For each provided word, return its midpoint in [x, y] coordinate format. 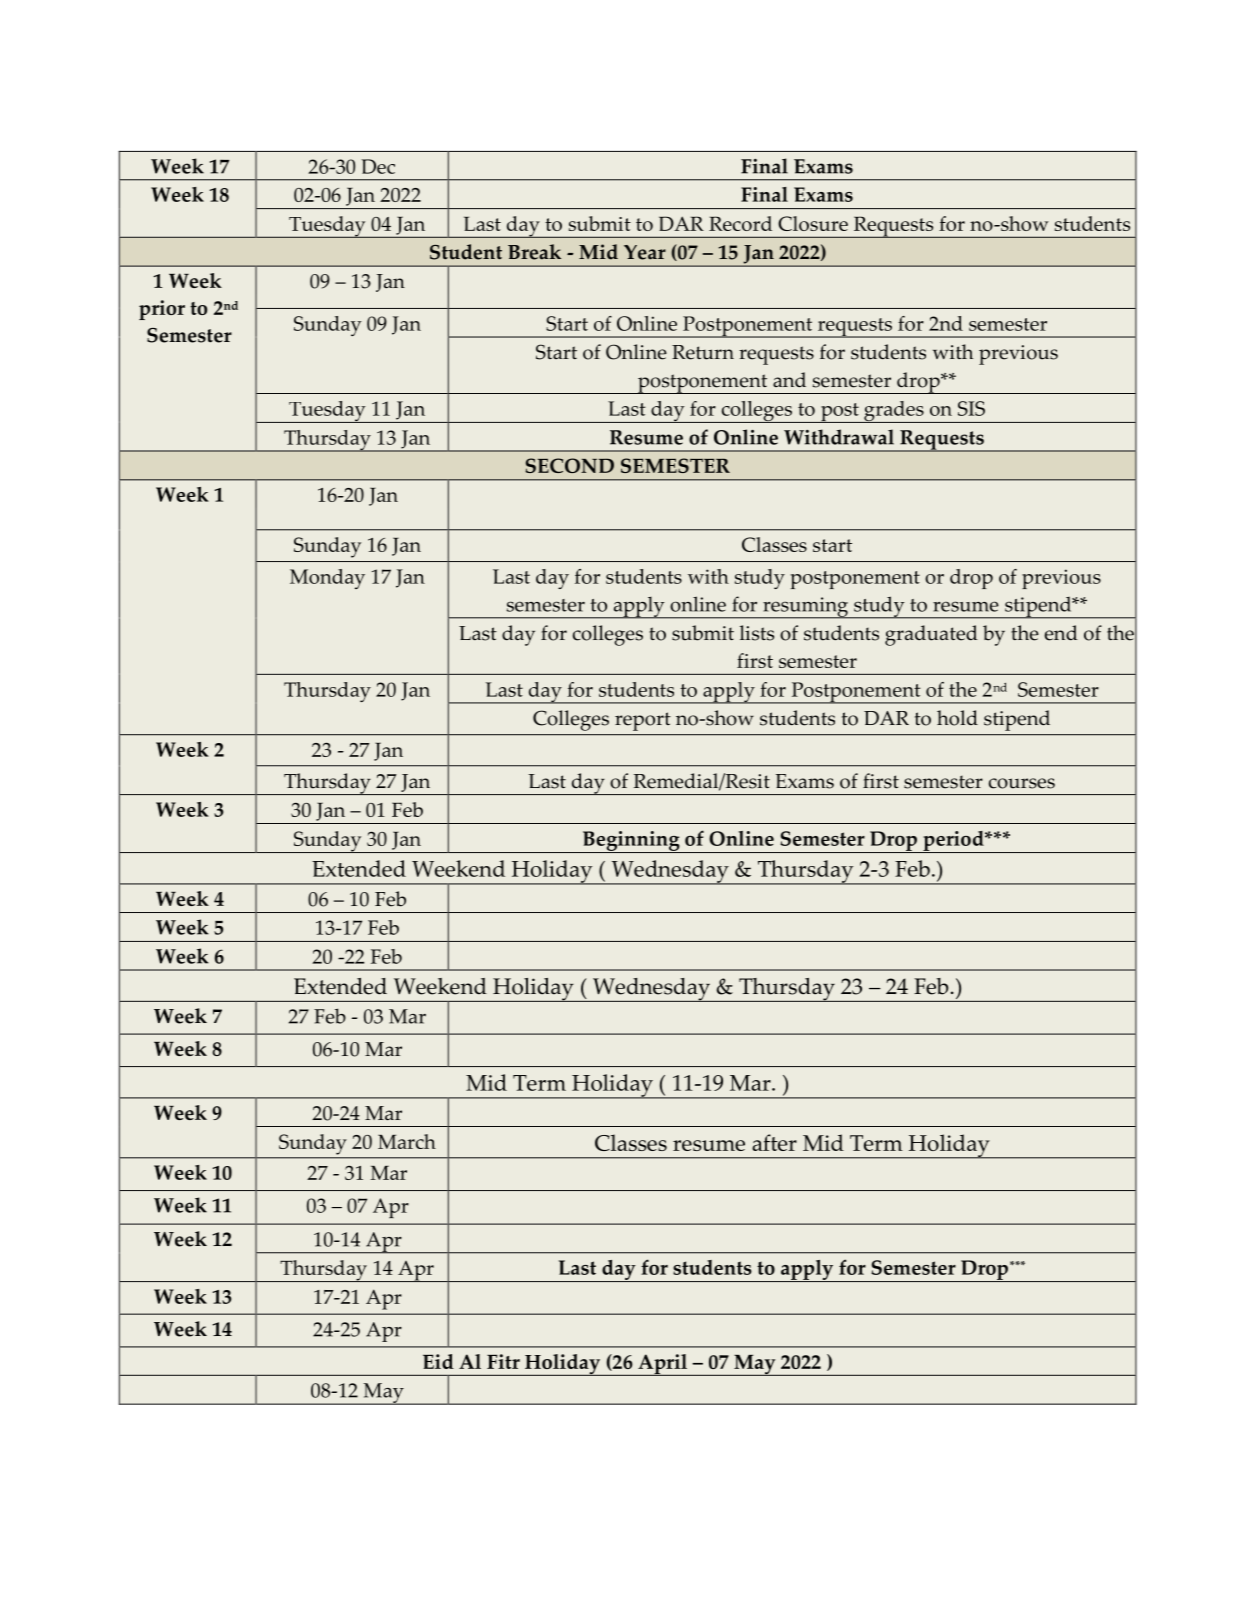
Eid [438, 1361]
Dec [378, 166]
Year [645, 252]
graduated [931, 635]
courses [1022, 783]
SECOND [569, 465]
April [662, 1365]
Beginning [631, 842]
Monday [327, 579]
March [407, 1141]
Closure [813, 223]
